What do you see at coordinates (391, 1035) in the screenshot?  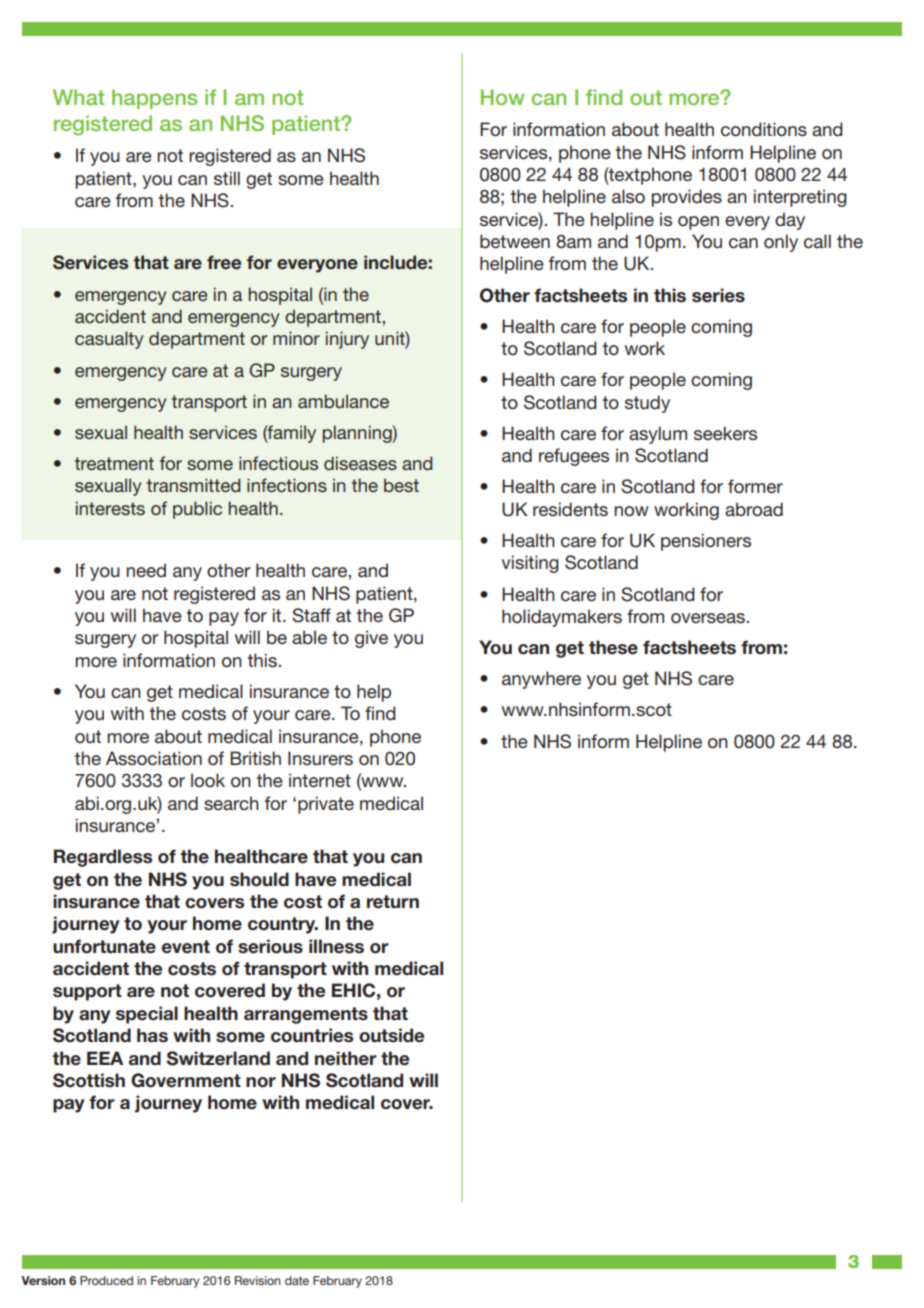 I see `outside` at bounding box center [391, 1035].
